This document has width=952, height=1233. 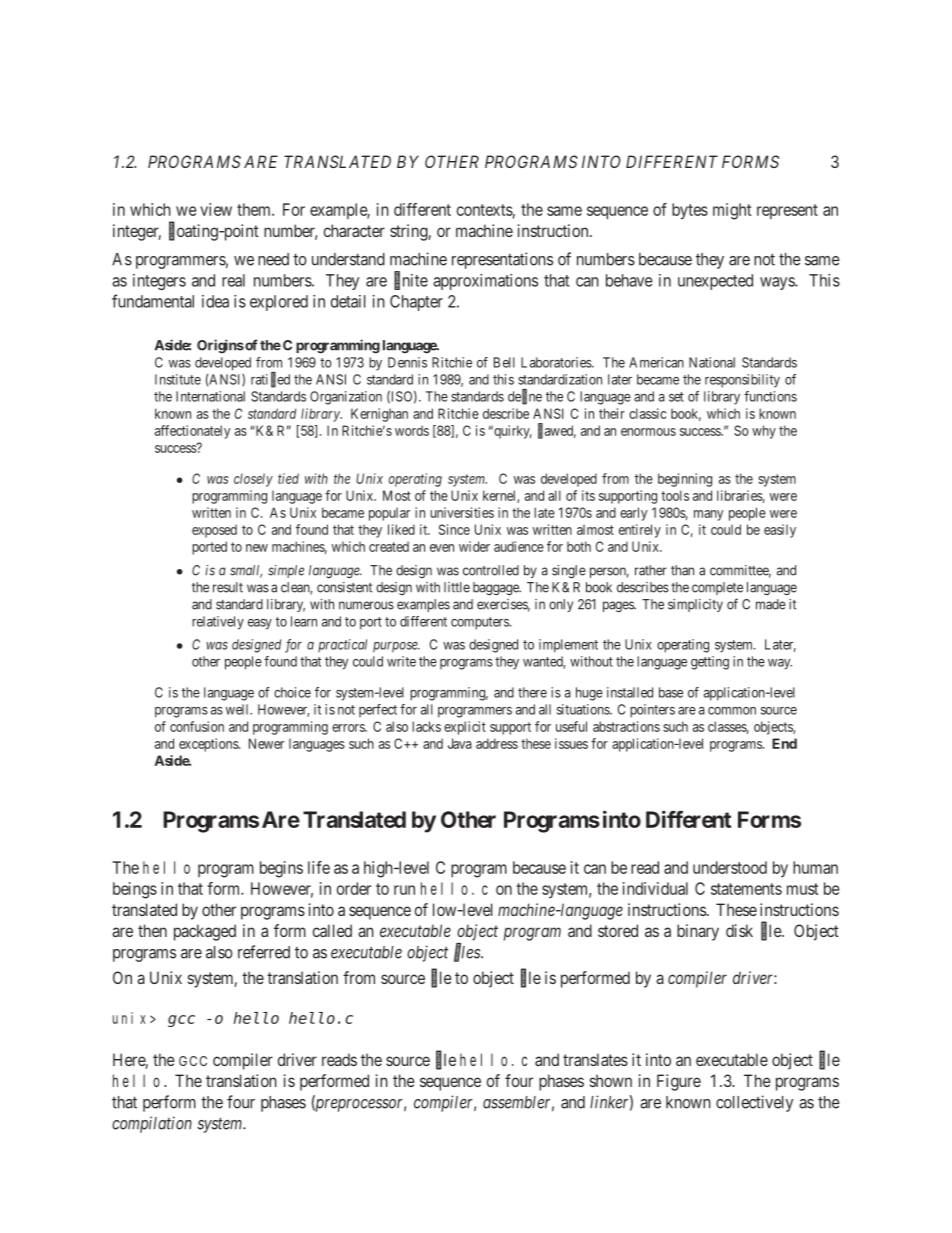 What do you see at coordinates (214, 531) in the document?
I see `exposed` at bounding box center [214, 531].
